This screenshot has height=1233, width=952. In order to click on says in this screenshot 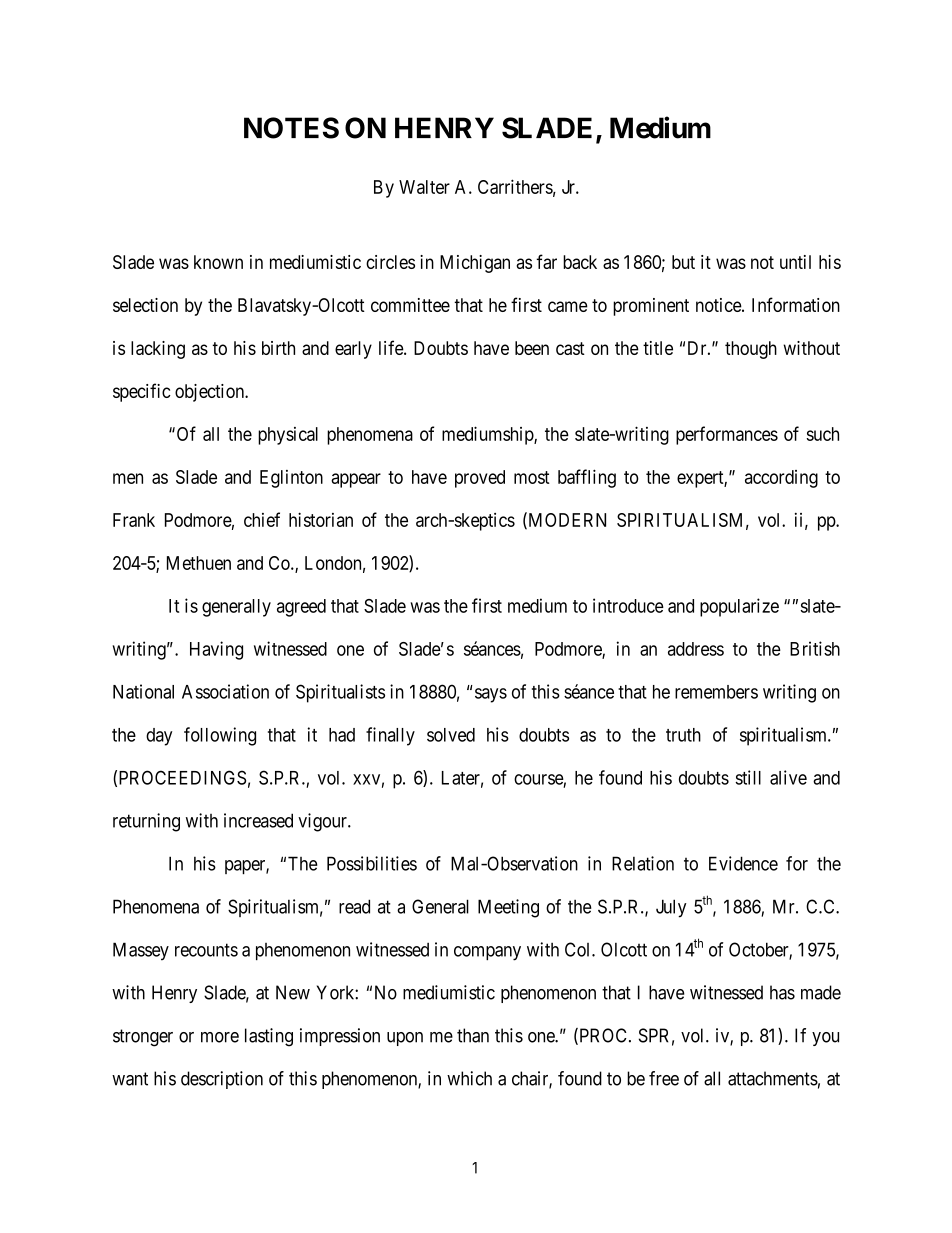, I will do `click(491, 695)`.
